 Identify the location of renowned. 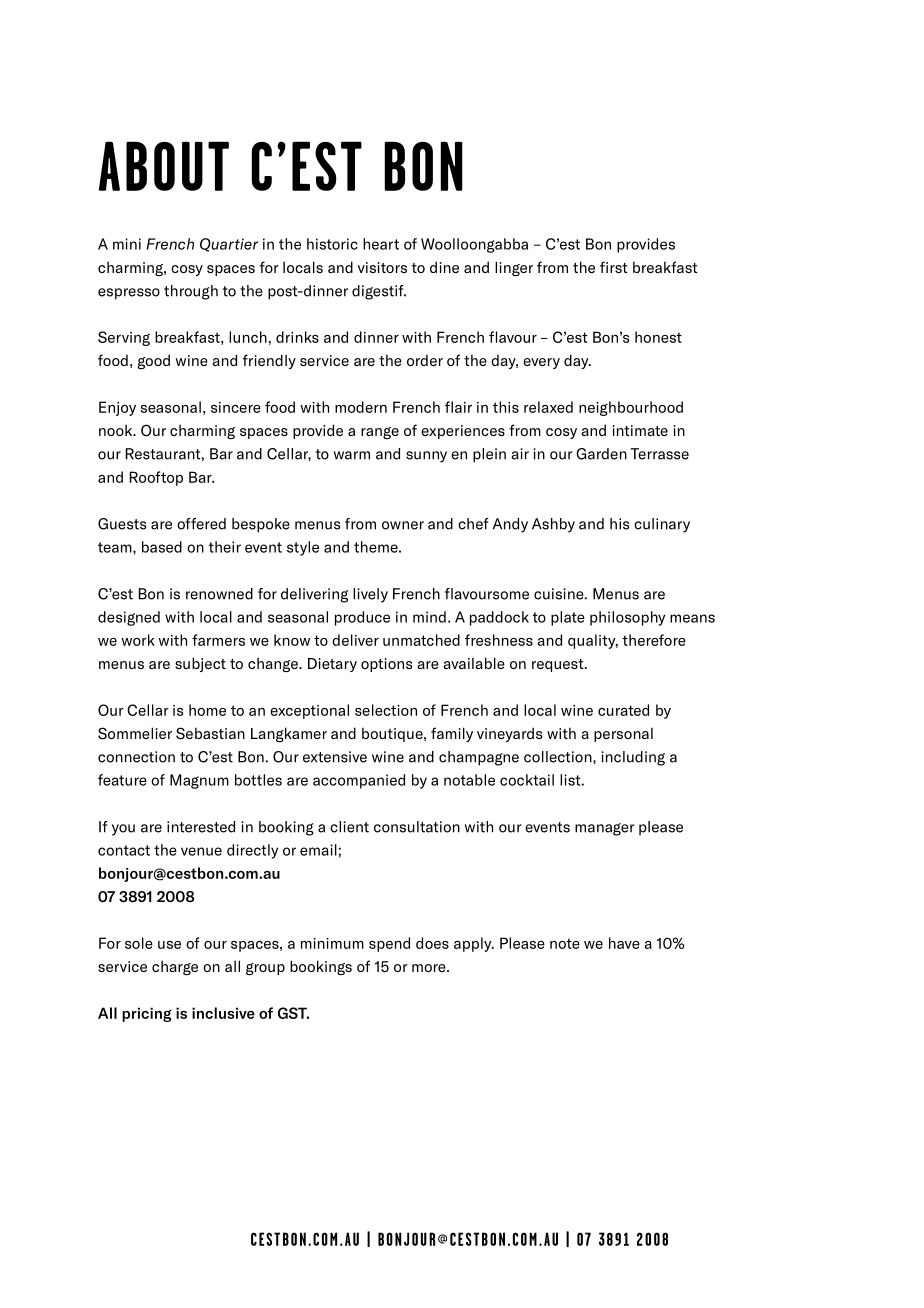
(219, 594).
